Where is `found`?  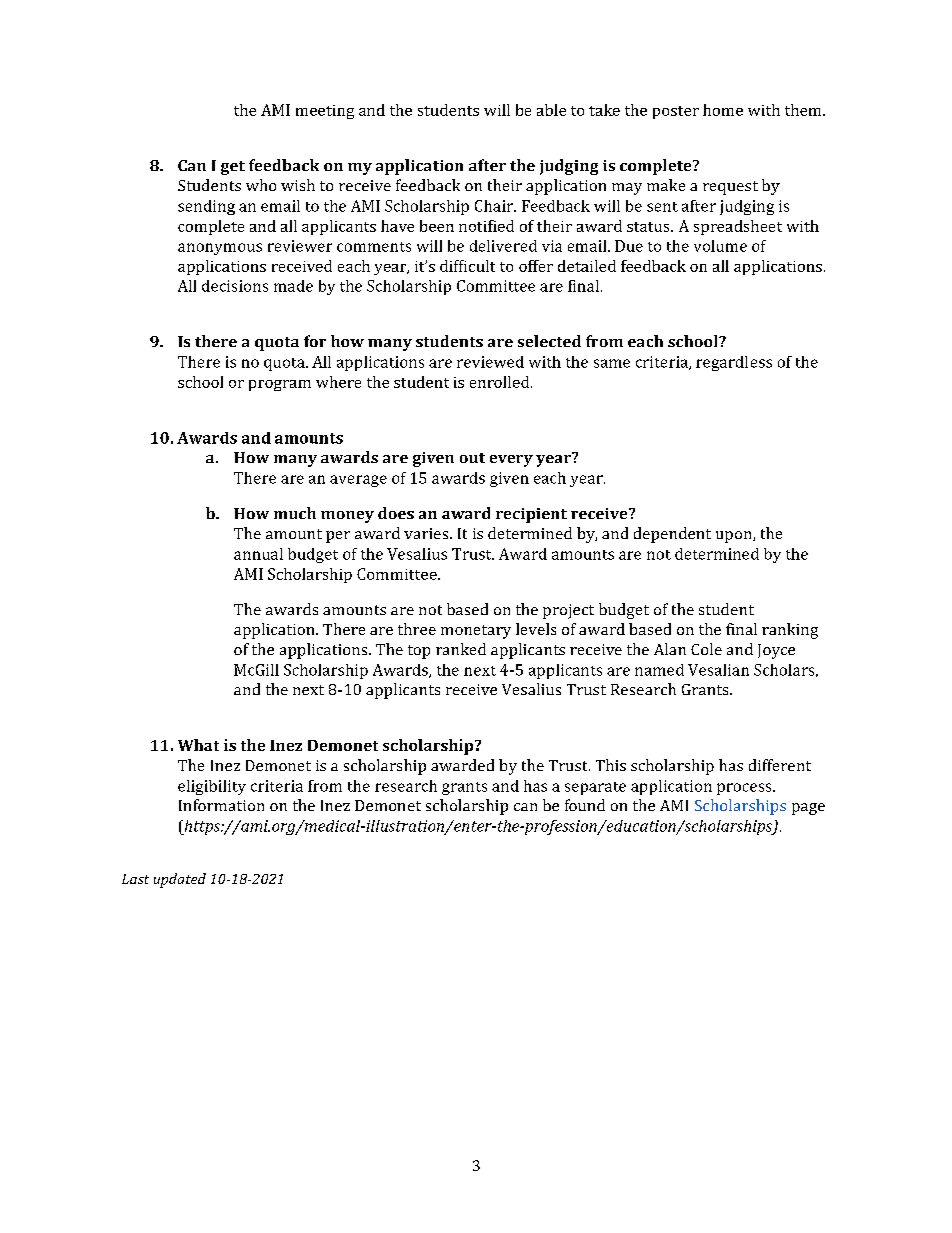
found is located at coordinates (585, 805).
